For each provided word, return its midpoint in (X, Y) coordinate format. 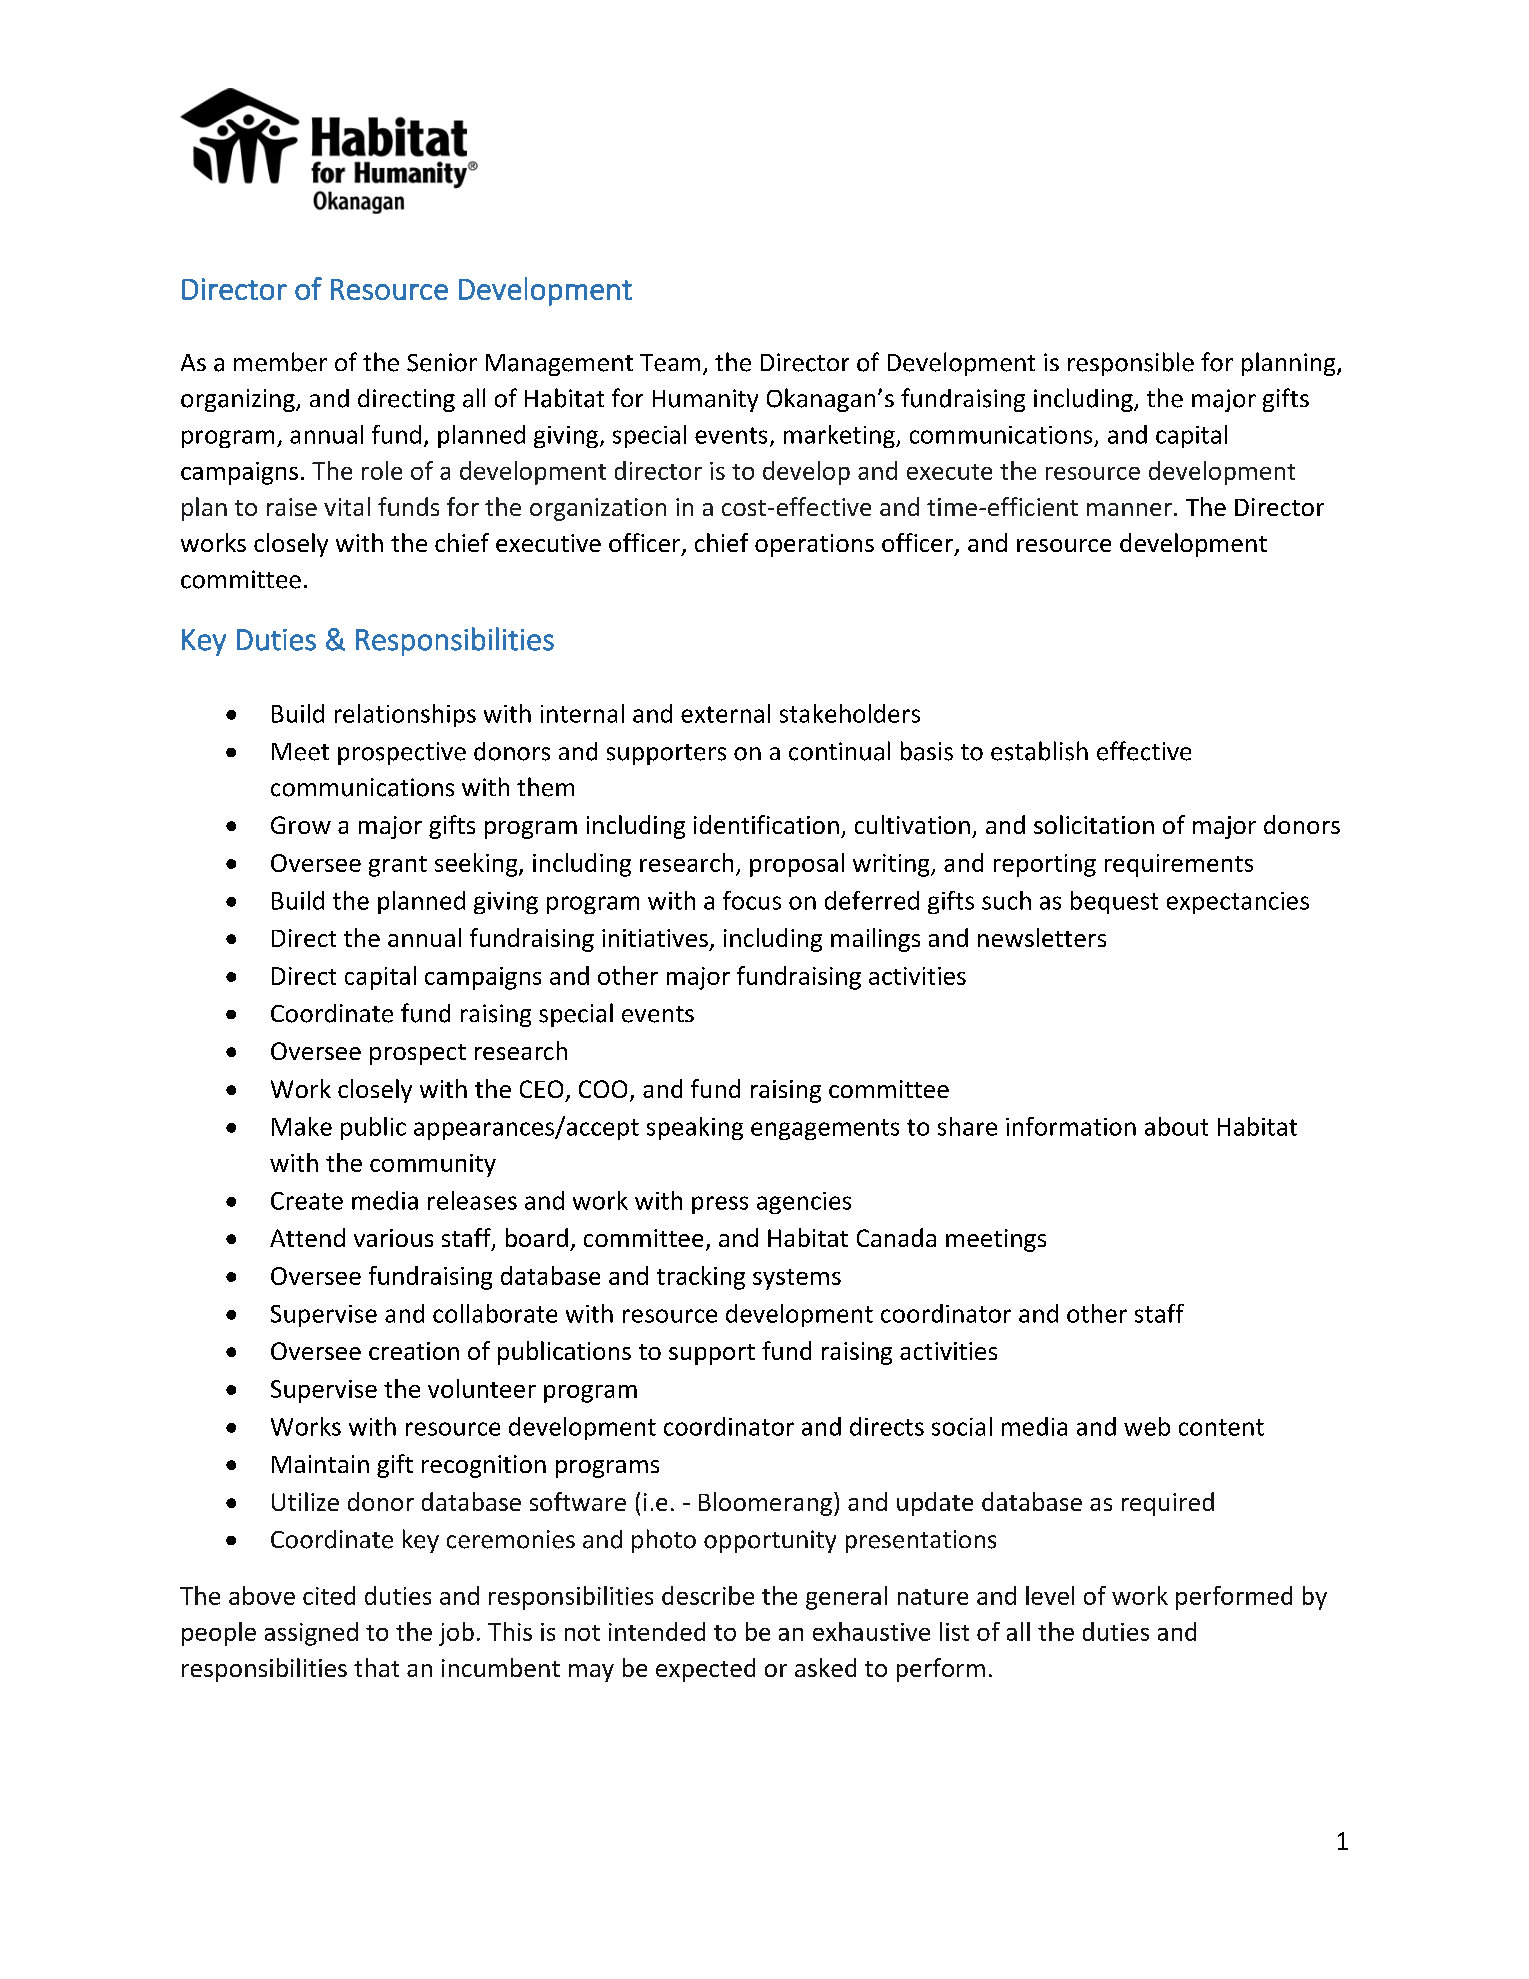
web (1147, 1426)
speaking (695, 1128)
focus (752, 900)
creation (414, 1351)
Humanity (705, 400)
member (280, 362)
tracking (701, 1278)
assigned (311, 1634)
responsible (1131, 364)
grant (398, 866)
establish (1039, 751)
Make (302, 1126)
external (725, 713)
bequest (1114, 902)
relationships (405, 715)
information (1071, 1126)
